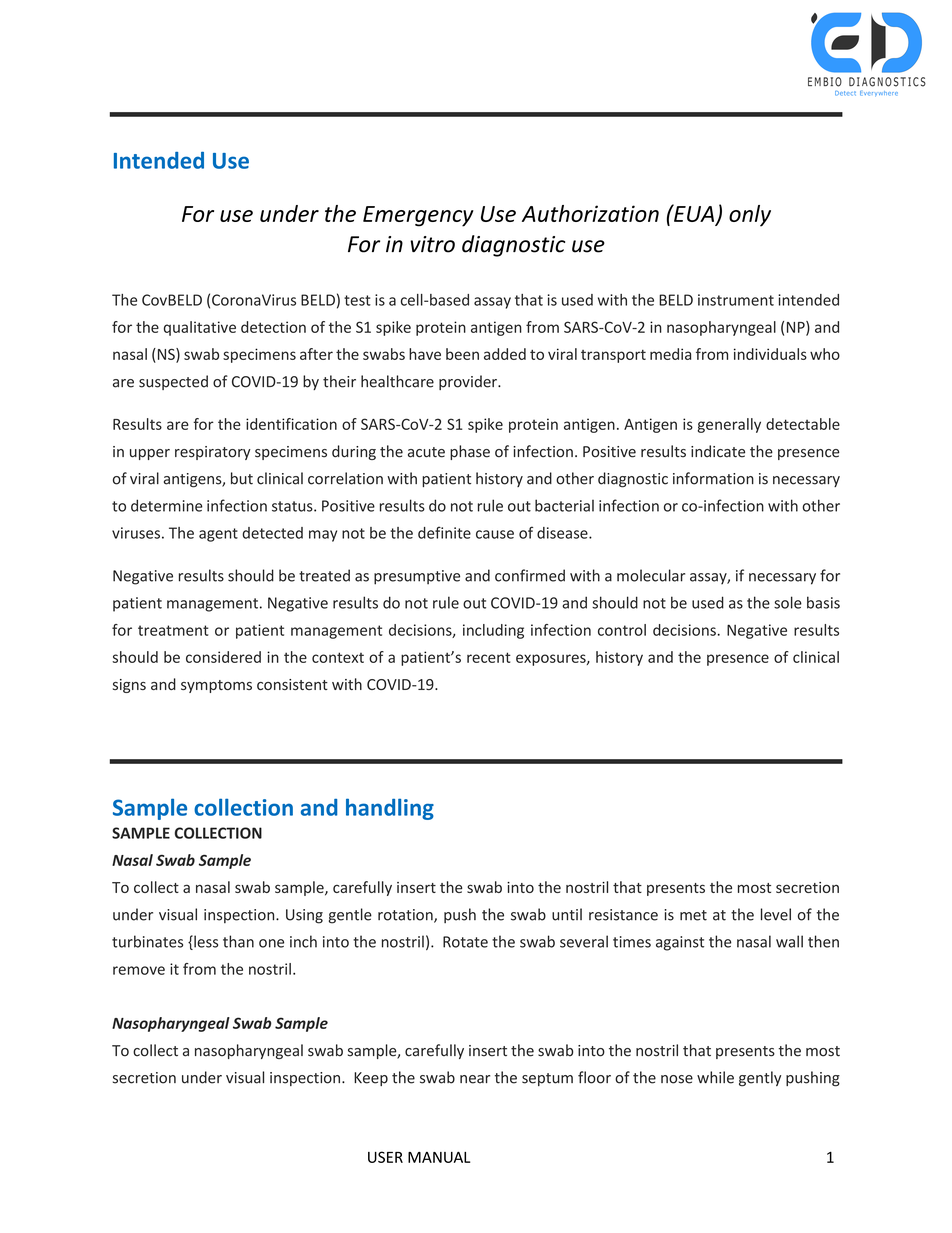 The height and width of the screenshot is (1233, 952). What do you see at coordinates (439, 1157) in the screenshot?
I see `MANUAL` at bounding box center [439, 1157].
